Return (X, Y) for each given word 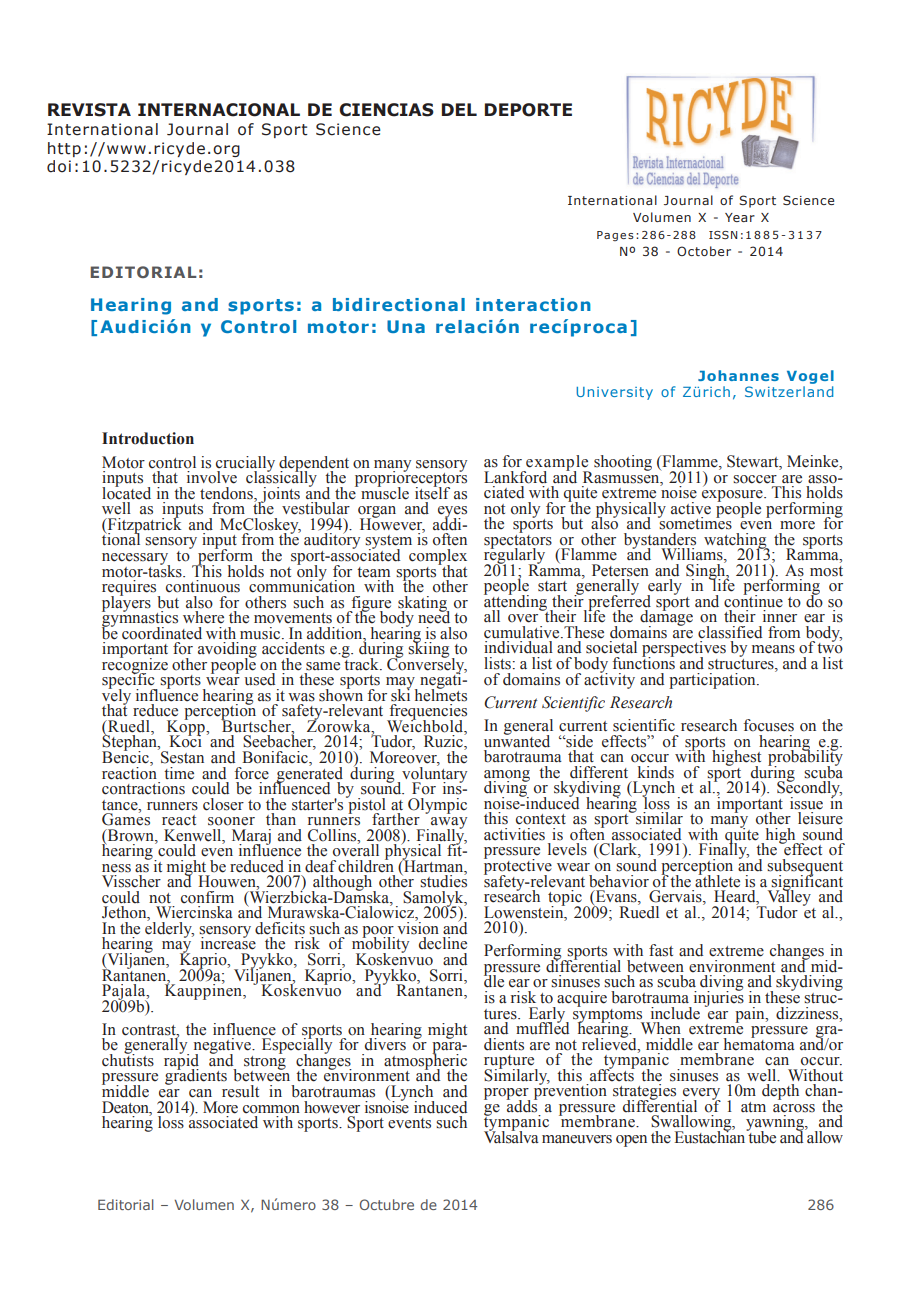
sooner (231, 821)
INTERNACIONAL (219, 110)
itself (432, 492)
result (240, 1091)
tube (761, 1136)
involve (212, 477)
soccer (755, 479)
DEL (459, 109)
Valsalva (511, 1136)
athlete (717, 880)
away (449, 824)
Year (740, 217)
